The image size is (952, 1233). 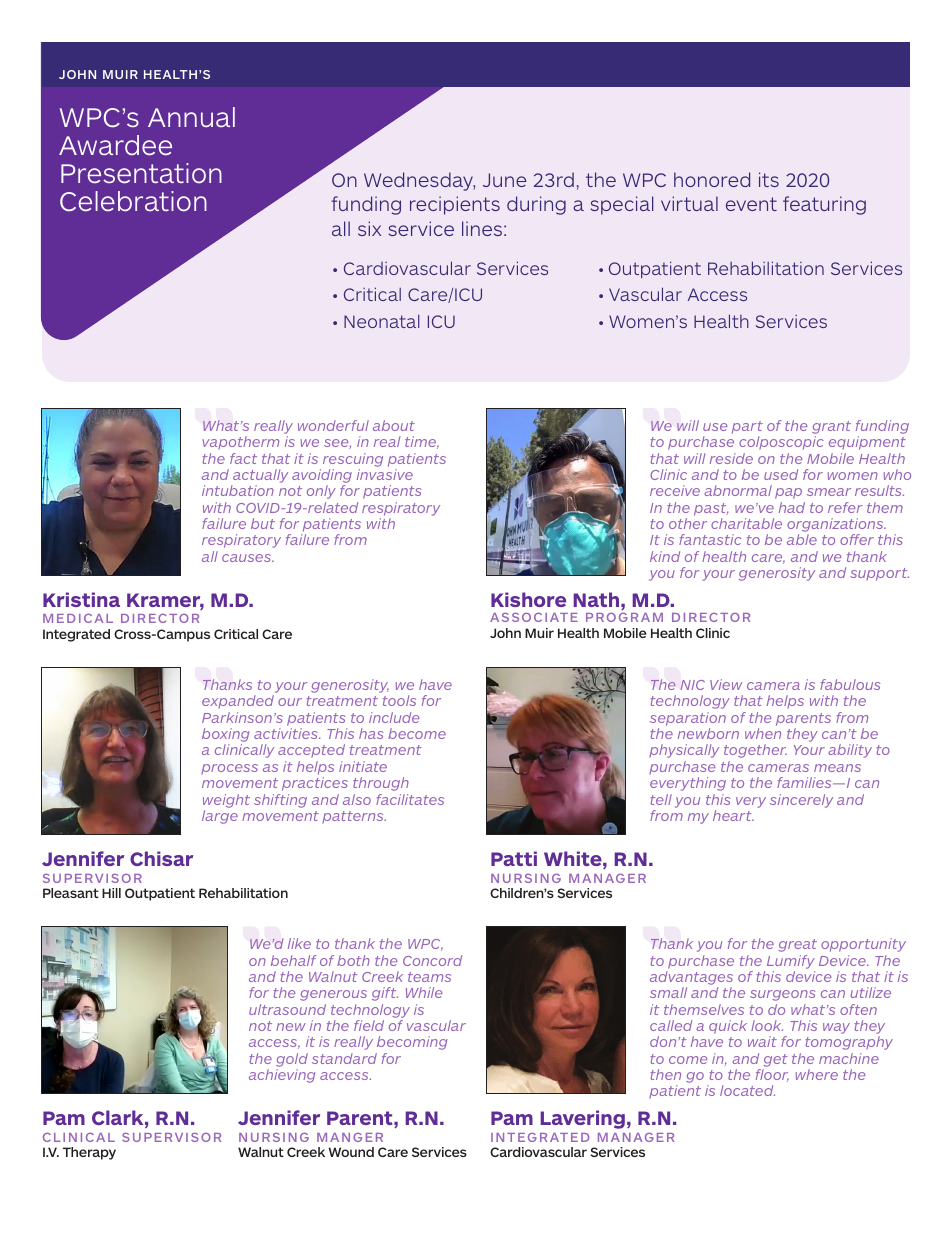 I want to click on its, so click(x=769, y=179).
